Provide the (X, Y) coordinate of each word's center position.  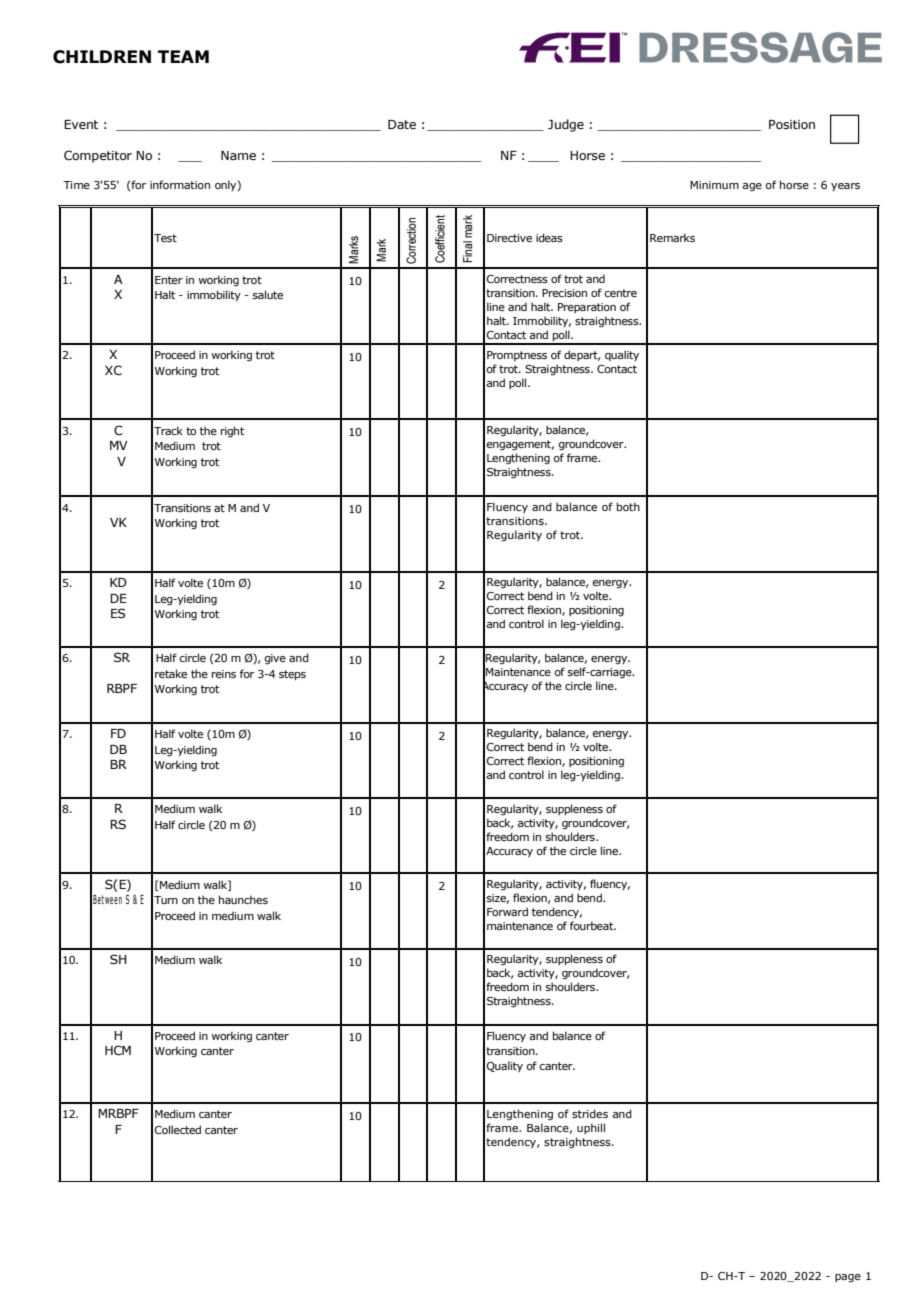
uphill (591, 1128)
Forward (507, 911)
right (232, 431)
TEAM (183, 56)
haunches (243, 899)
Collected (178, 1129)
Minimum (714, 185)
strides (590, 1113)
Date (402, 124)
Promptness (517, 356)
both (628, 506)
